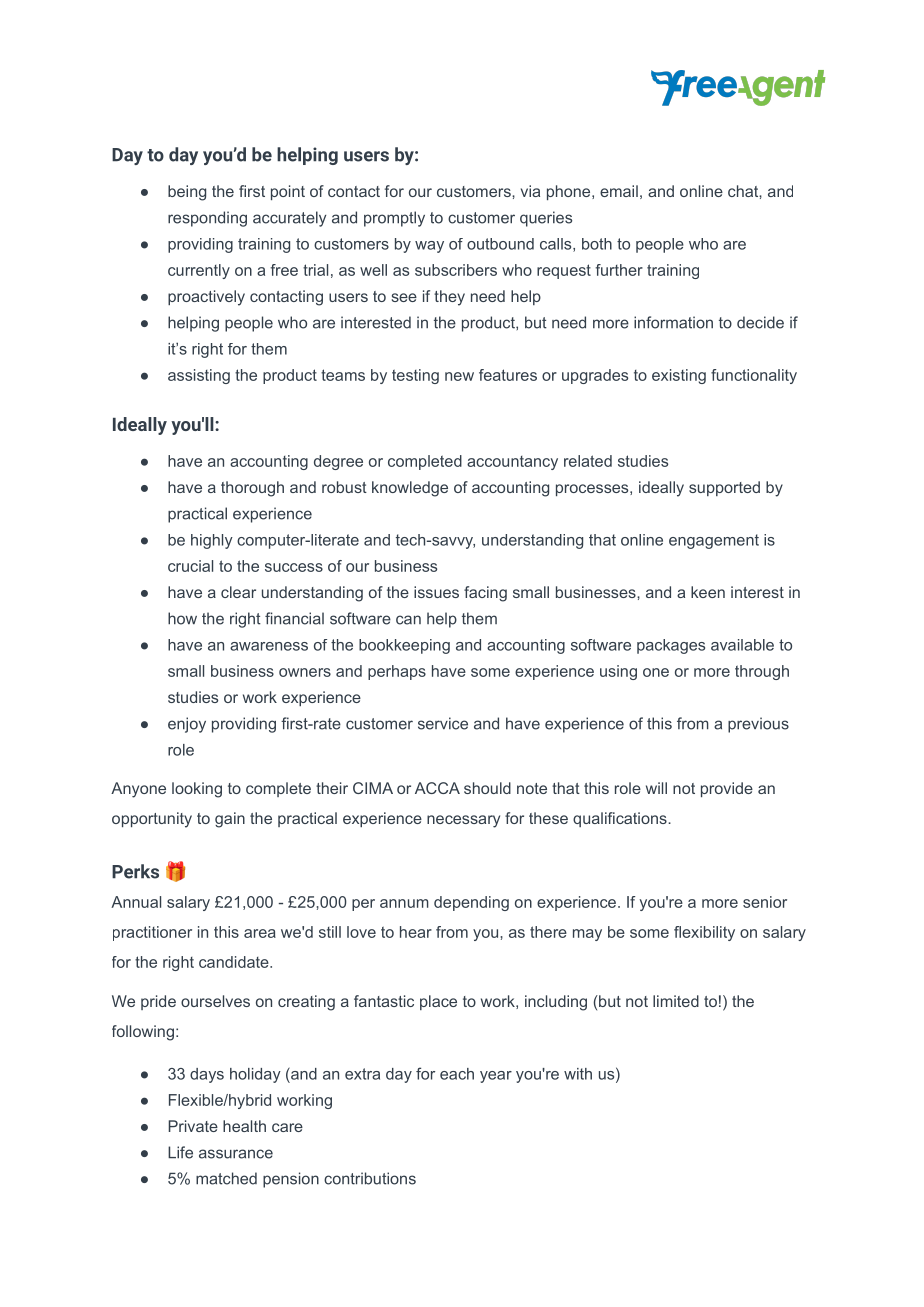  What do you see at coordinates (207, 219) in the document?
I see `responding` at bounding box center [207, 219].
